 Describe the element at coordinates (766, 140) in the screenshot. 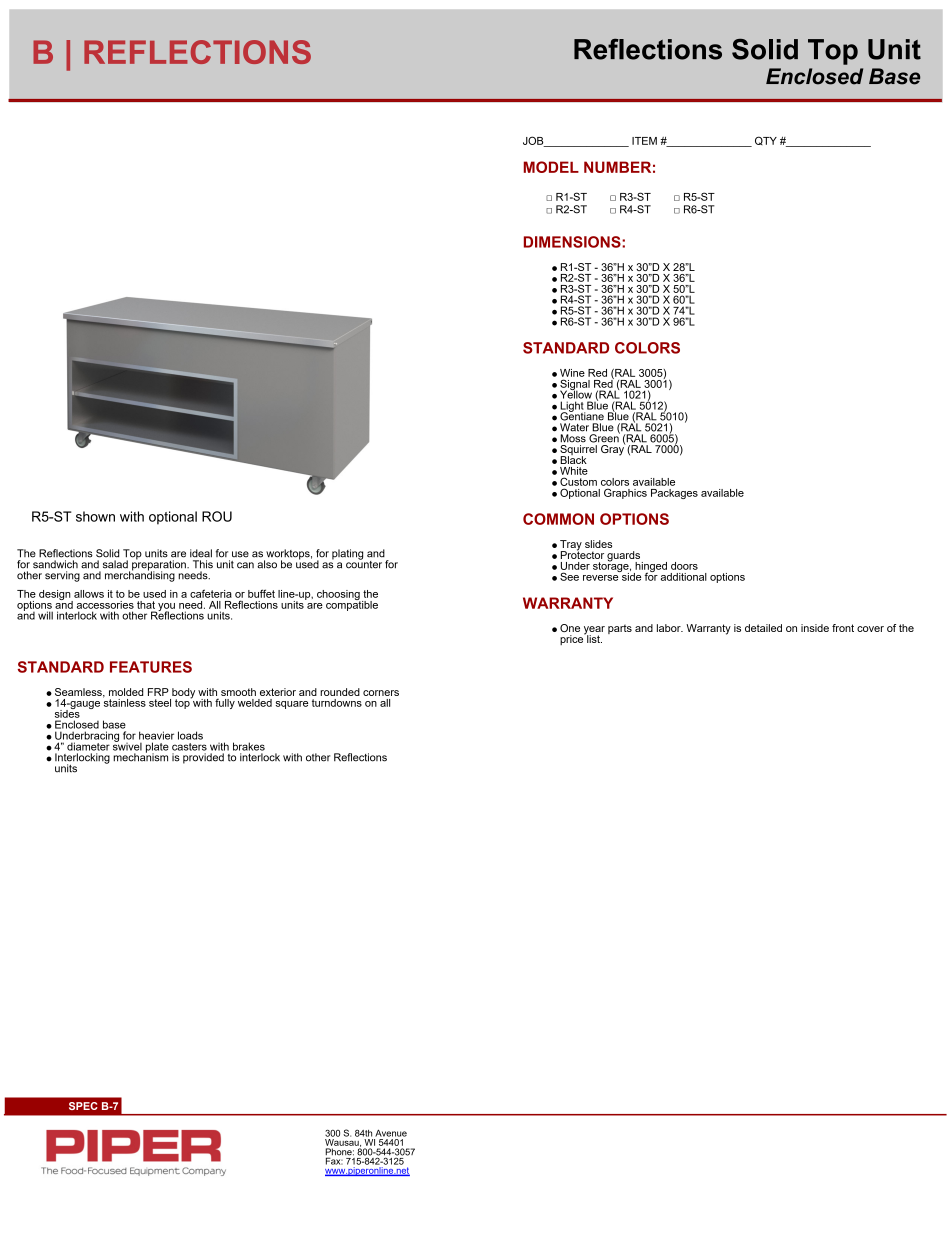

I see `QTY` at that location.
